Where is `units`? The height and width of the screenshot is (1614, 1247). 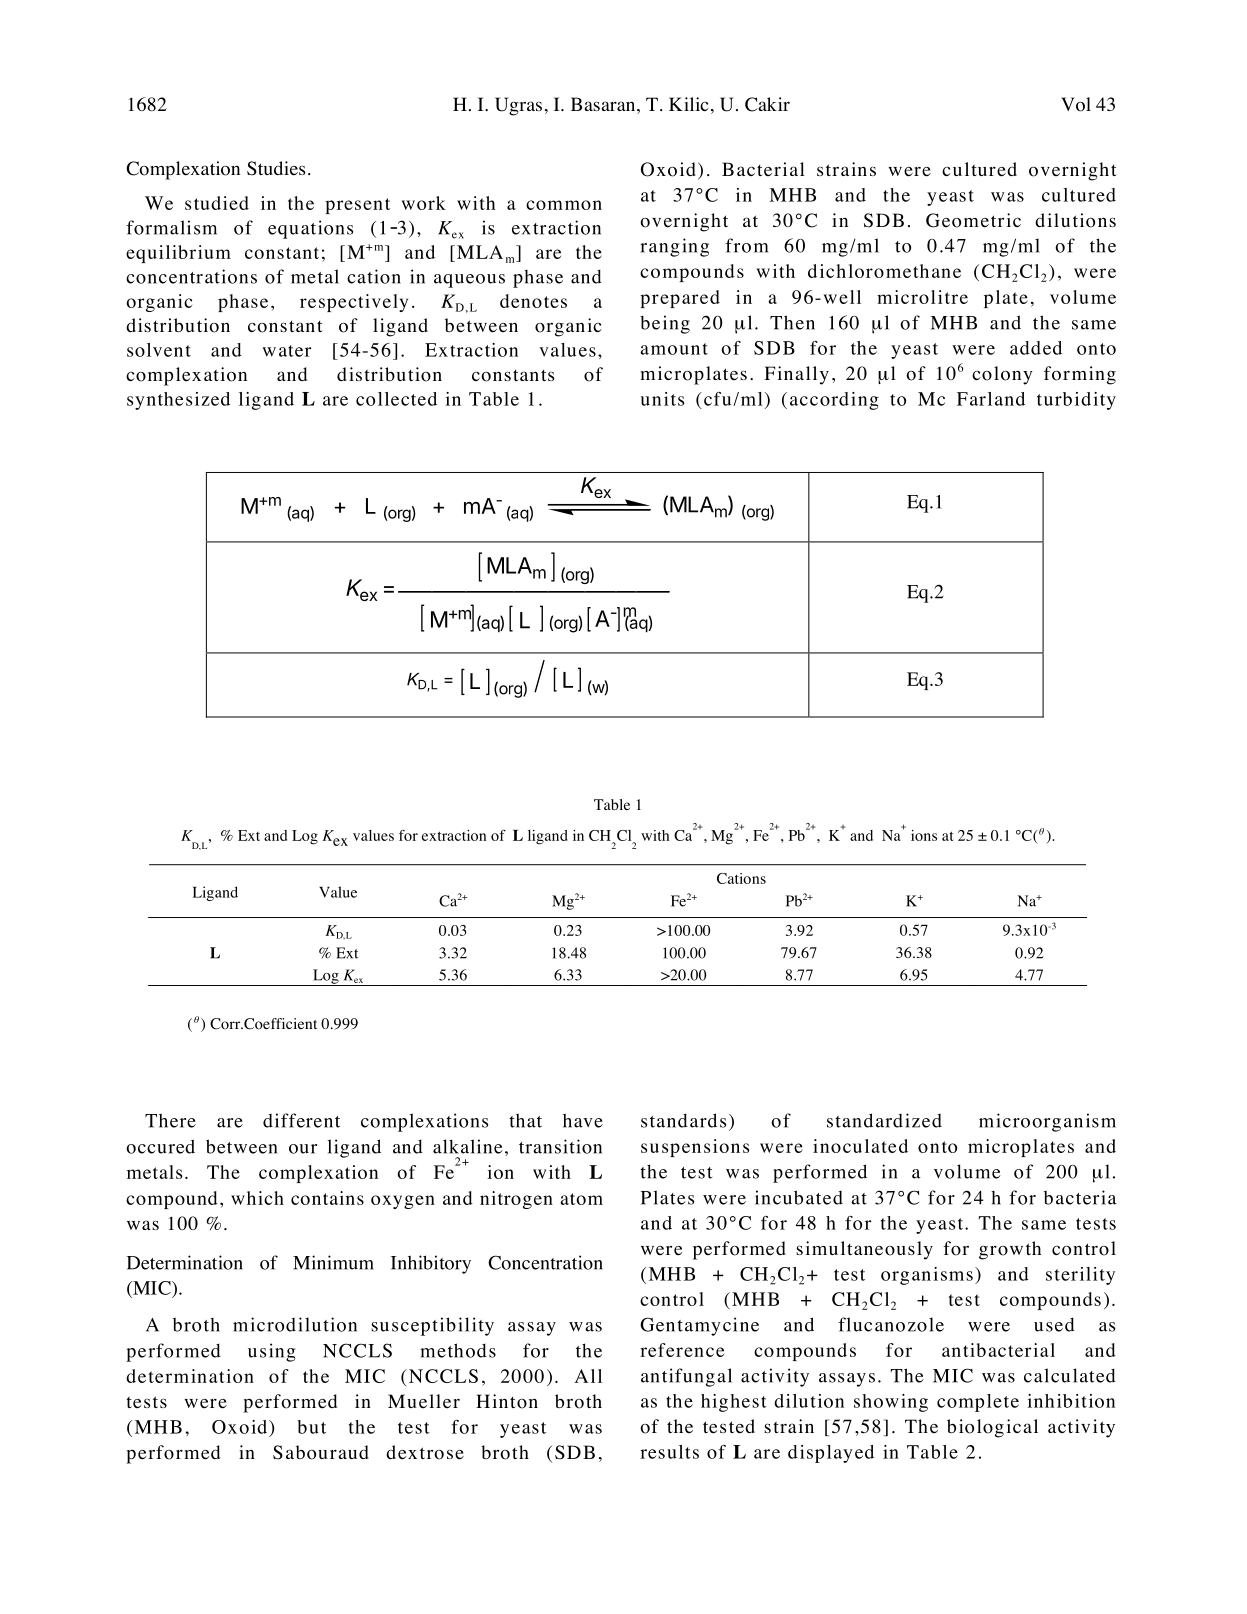 units is located at coordinates (662, 399).
